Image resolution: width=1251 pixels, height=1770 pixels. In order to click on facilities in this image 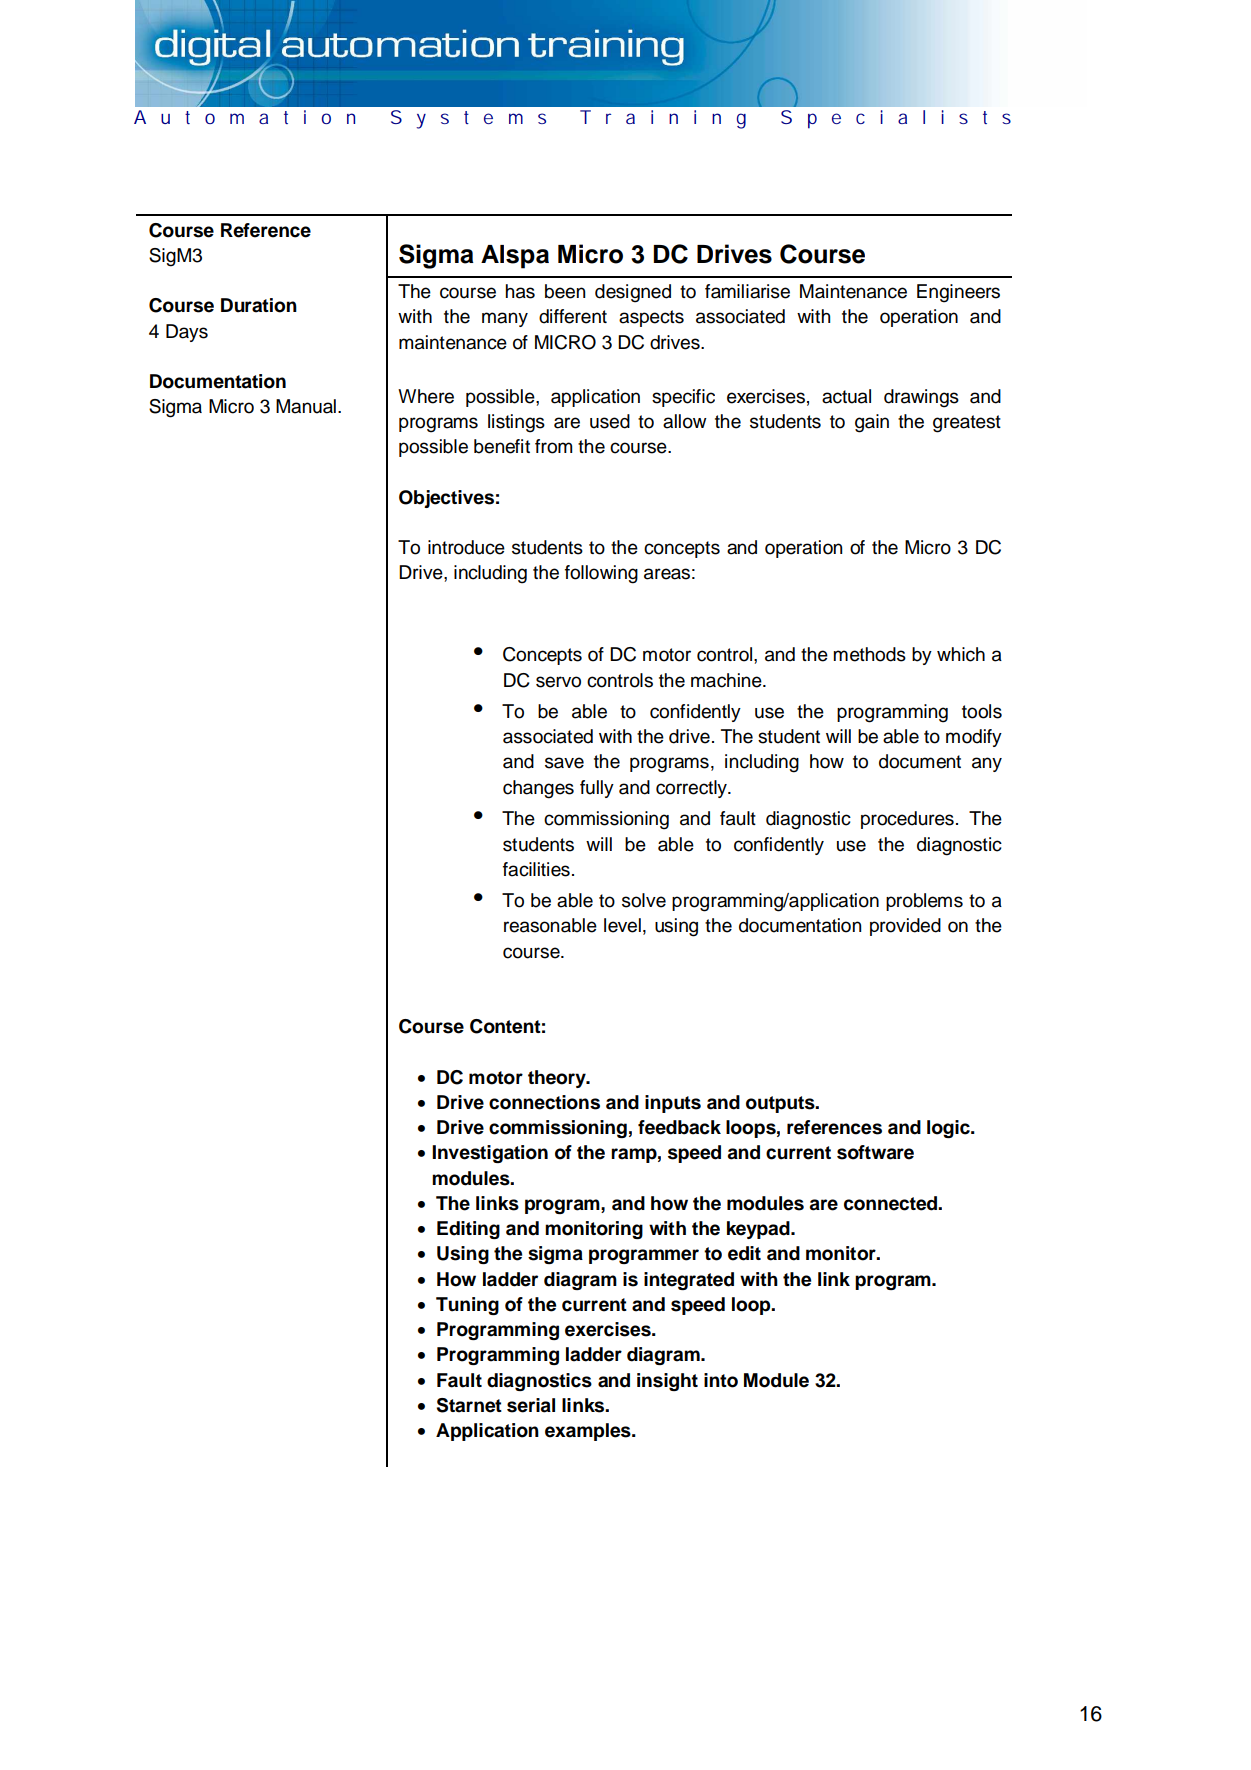, I will do `click(536, 869)`.
